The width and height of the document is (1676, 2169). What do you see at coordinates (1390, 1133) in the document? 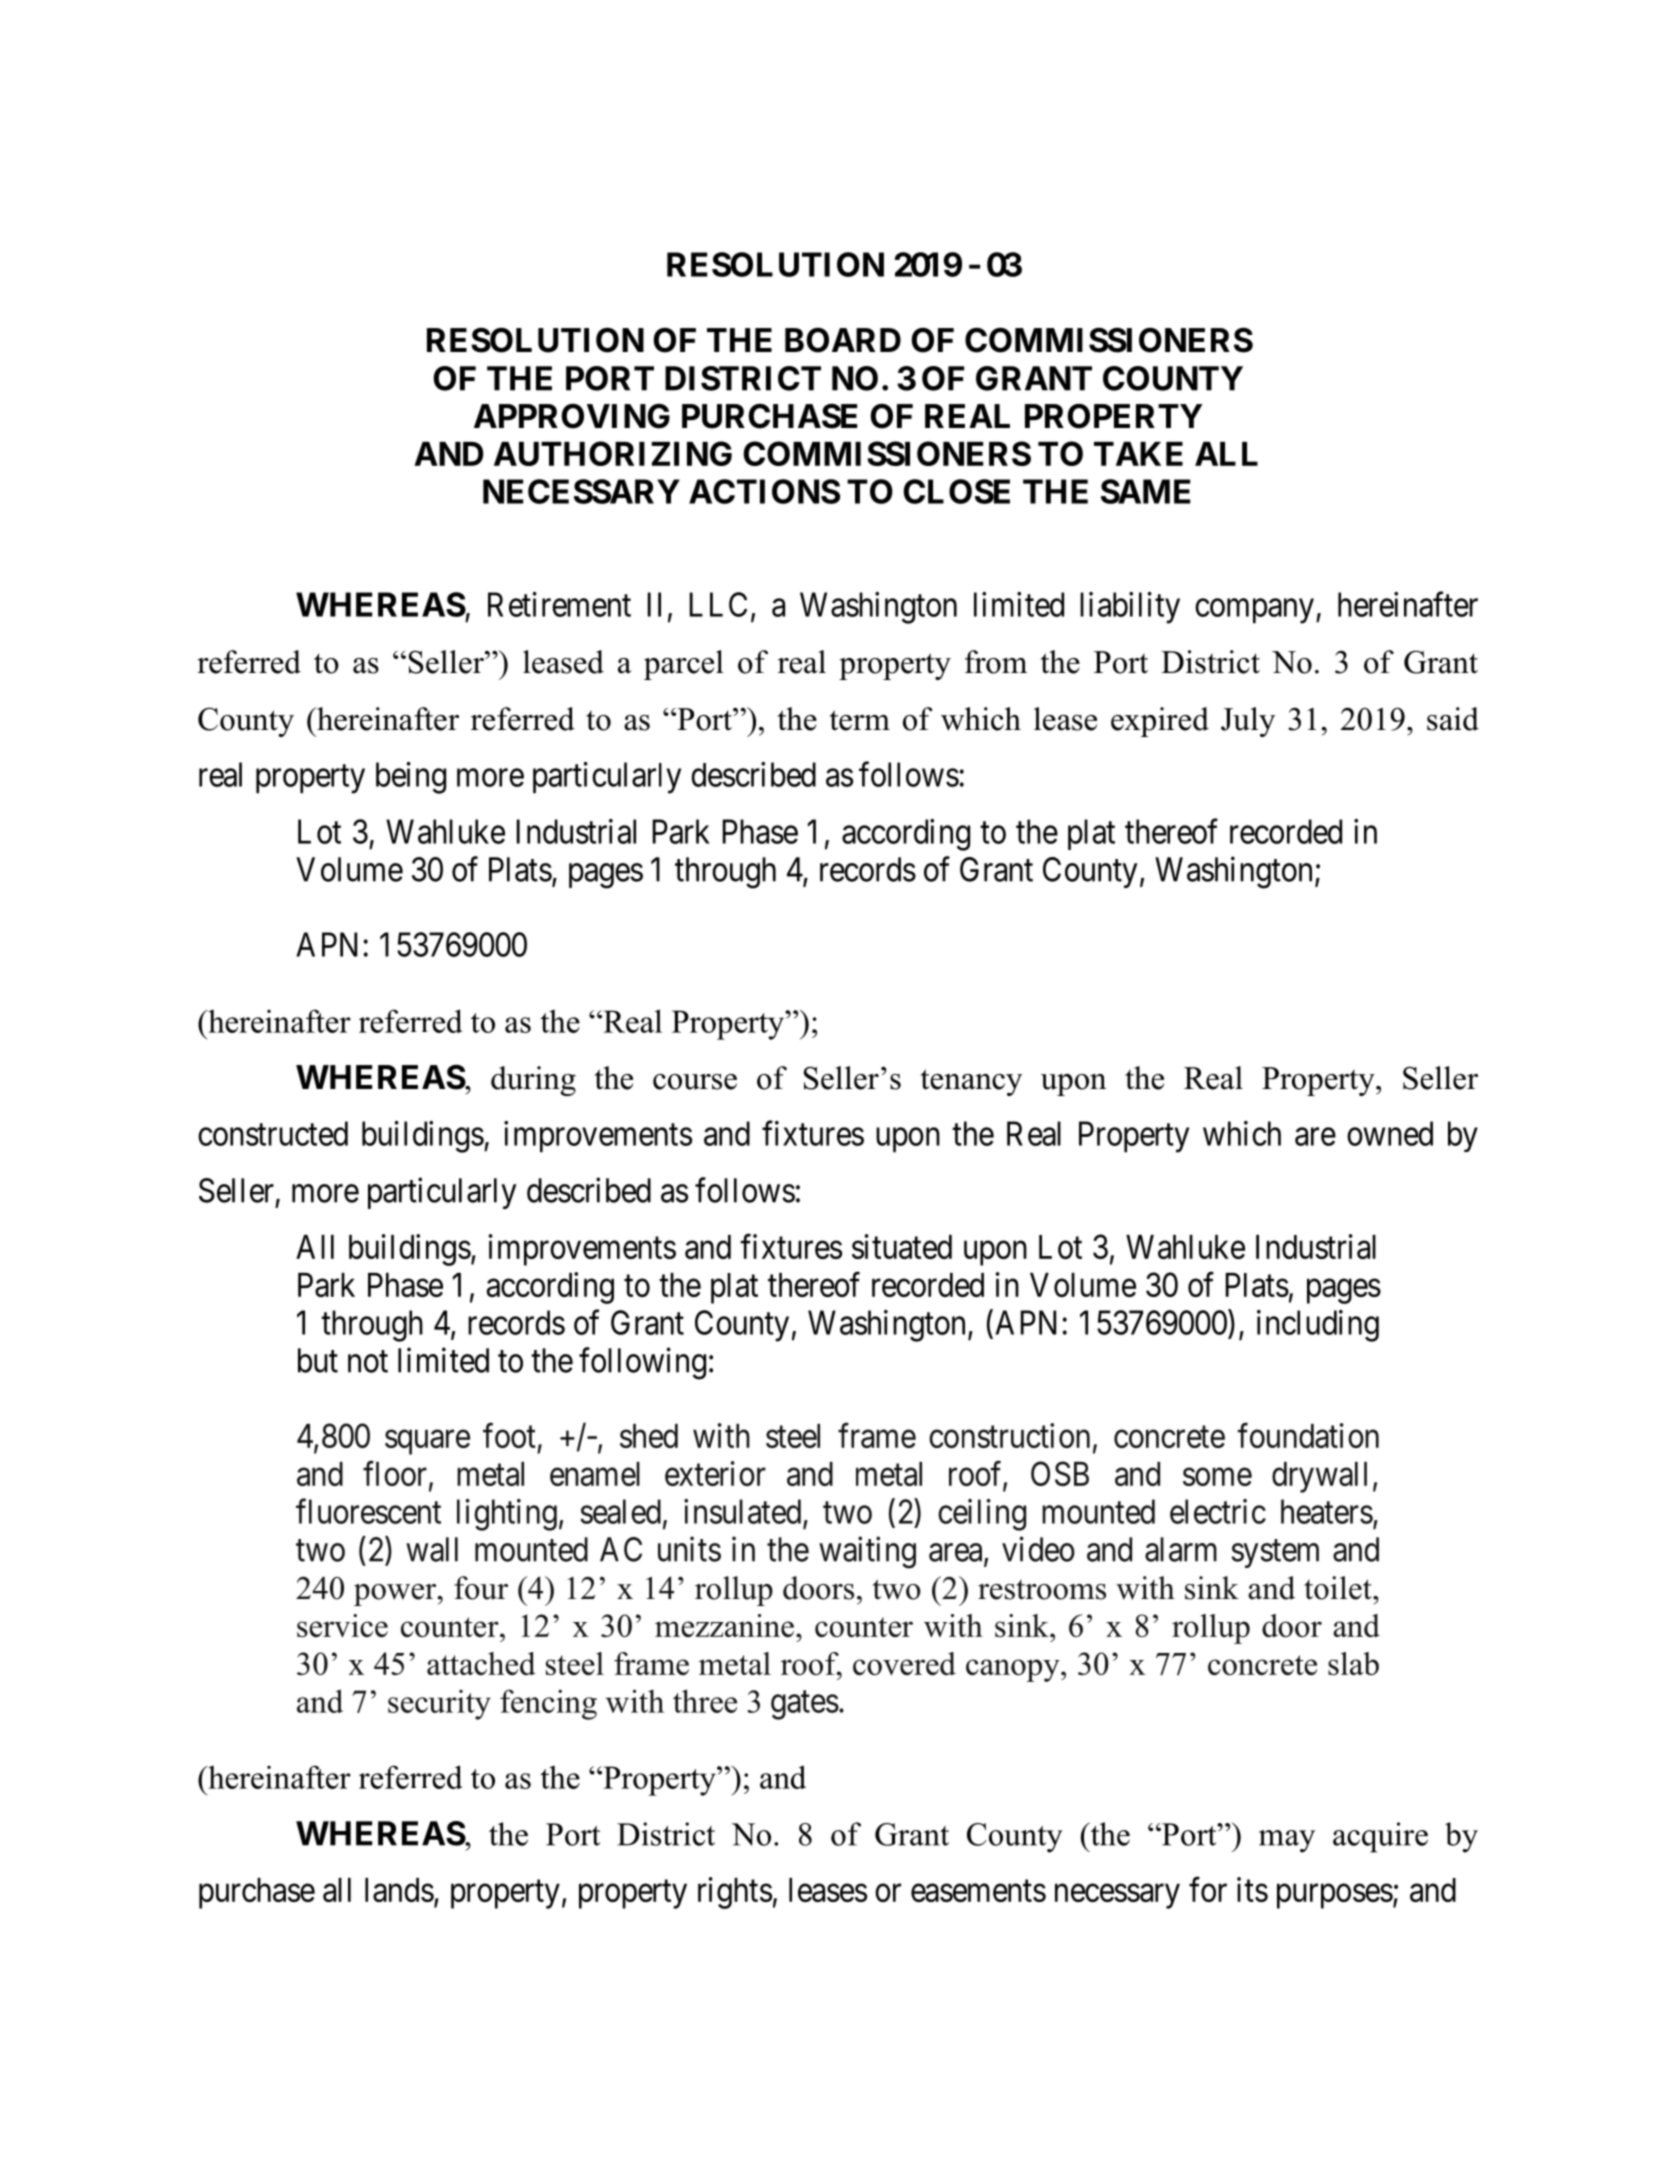
I see `owned` at bounding box center [1390, 1133].
